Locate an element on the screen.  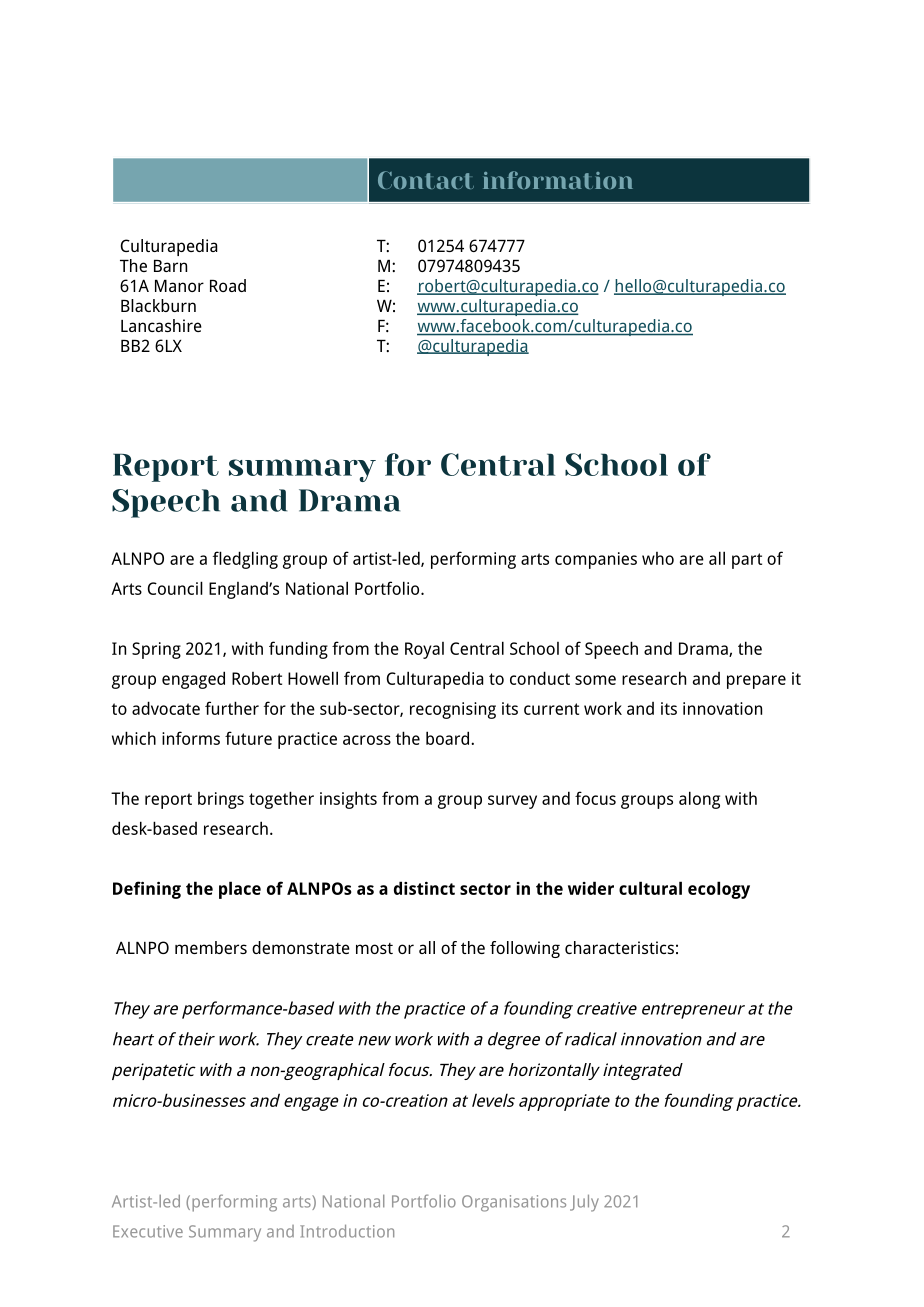
information is located at coordinates (558, 180).
